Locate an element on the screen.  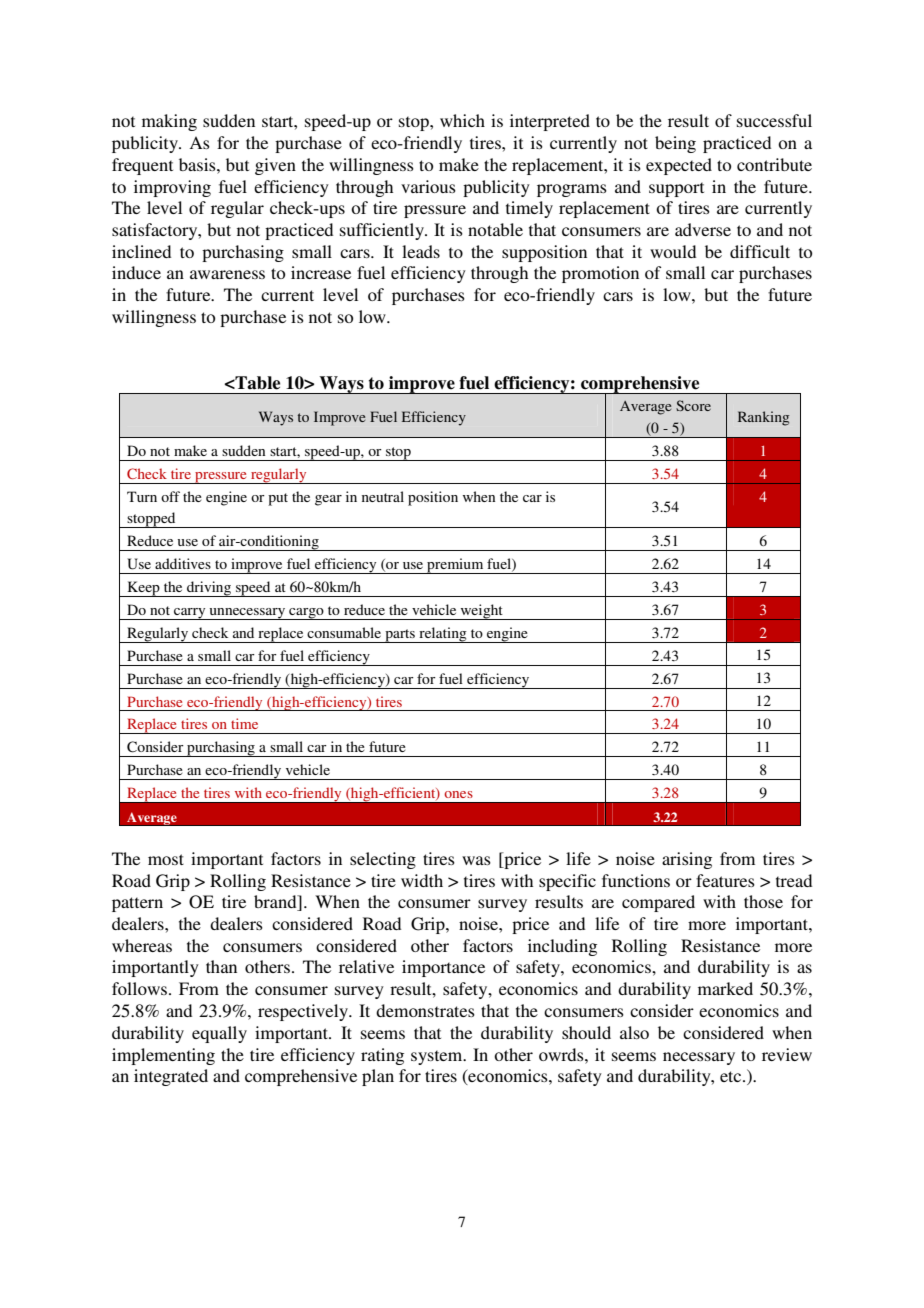
equally is located at coordinates (219, 1034).
